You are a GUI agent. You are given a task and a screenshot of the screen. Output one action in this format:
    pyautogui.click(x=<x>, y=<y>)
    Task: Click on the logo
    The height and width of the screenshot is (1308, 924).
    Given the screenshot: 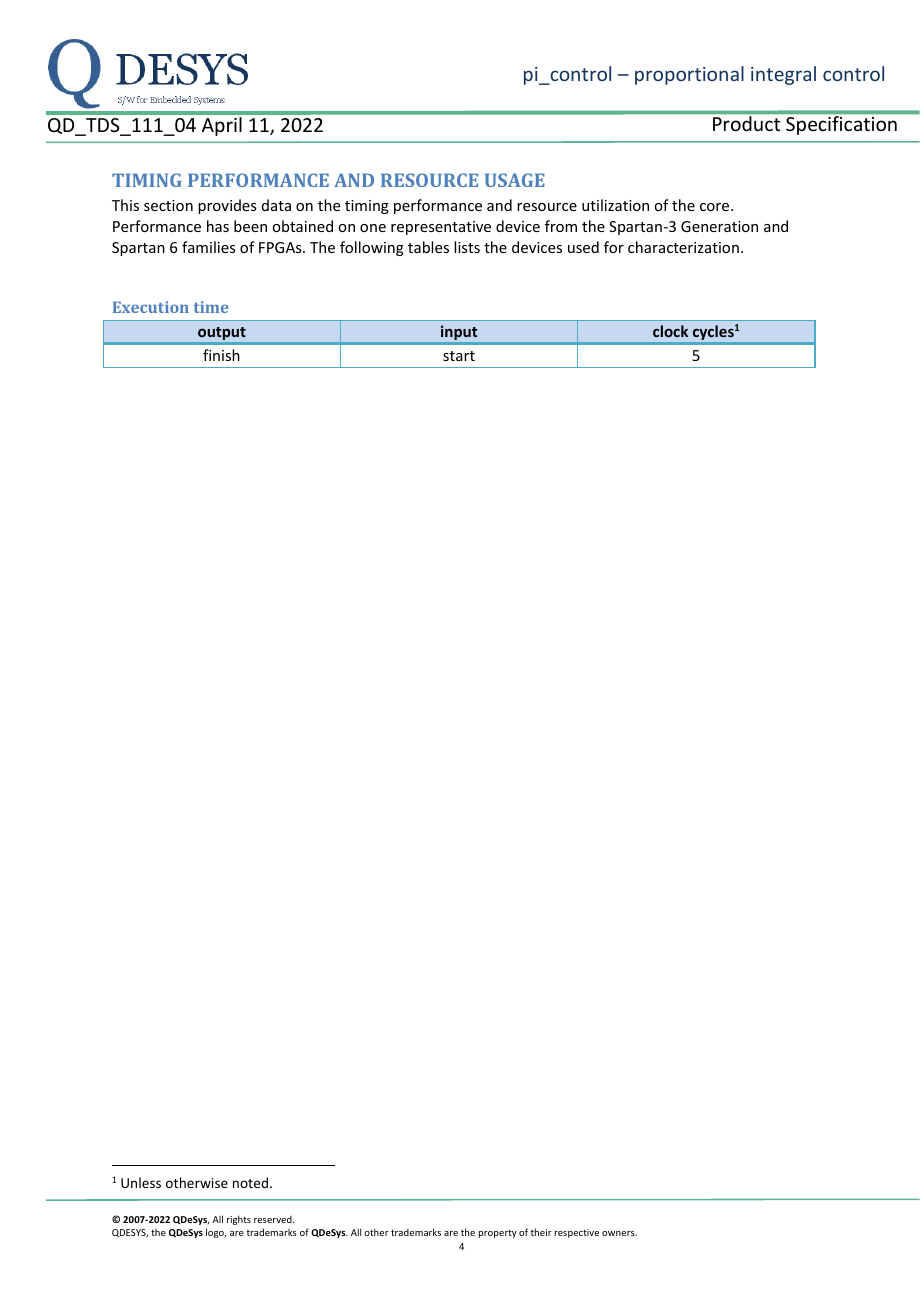 What is the action you would take?
    pyautogui.click(x=216, y=1233)
